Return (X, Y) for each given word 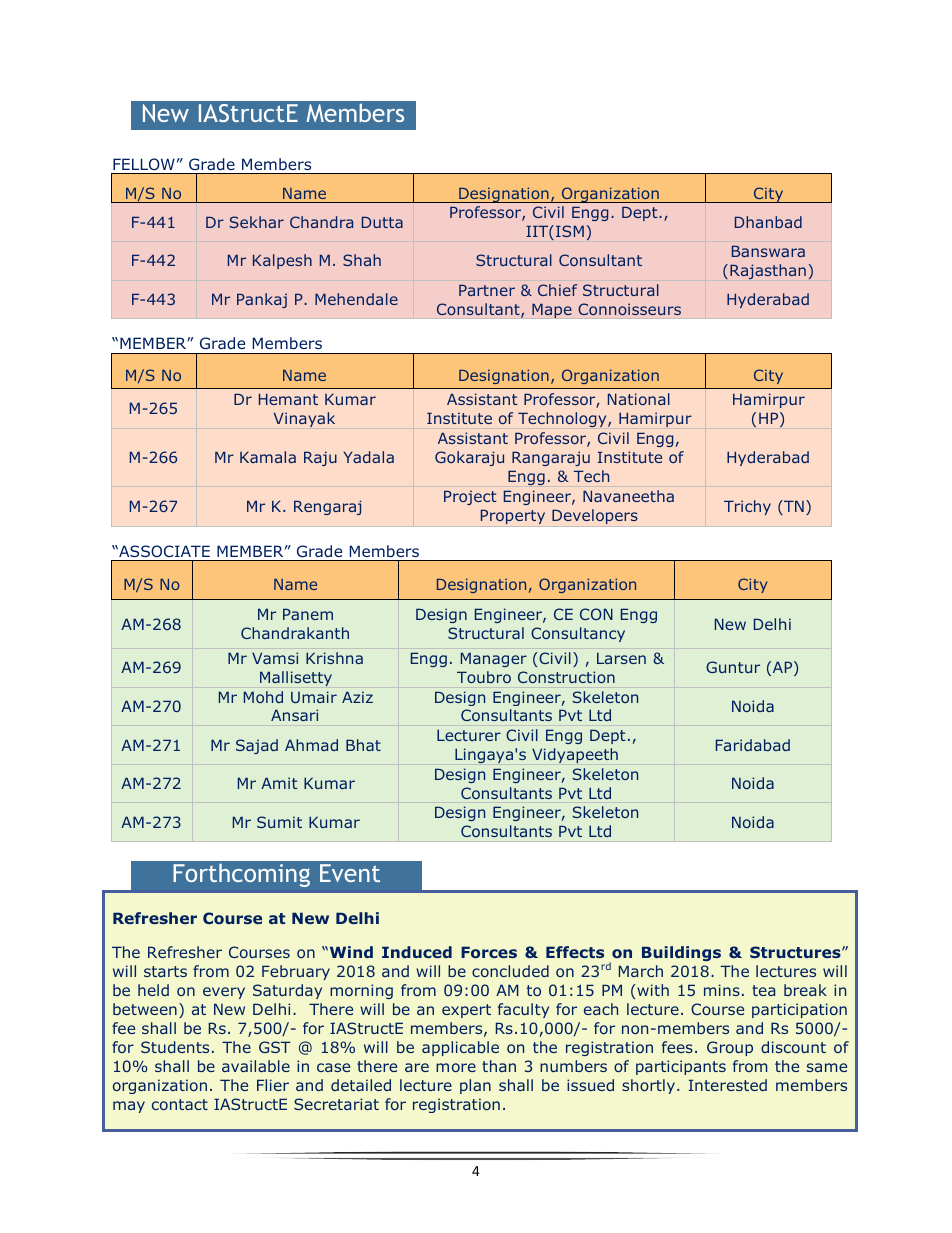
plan (475, 1086)
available (256, 1066)
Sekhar (257, 222)
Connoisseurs (629, 309)
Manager (494, 659)
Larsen (621, 658)
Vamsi (275, 658)
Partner (487, 290)
